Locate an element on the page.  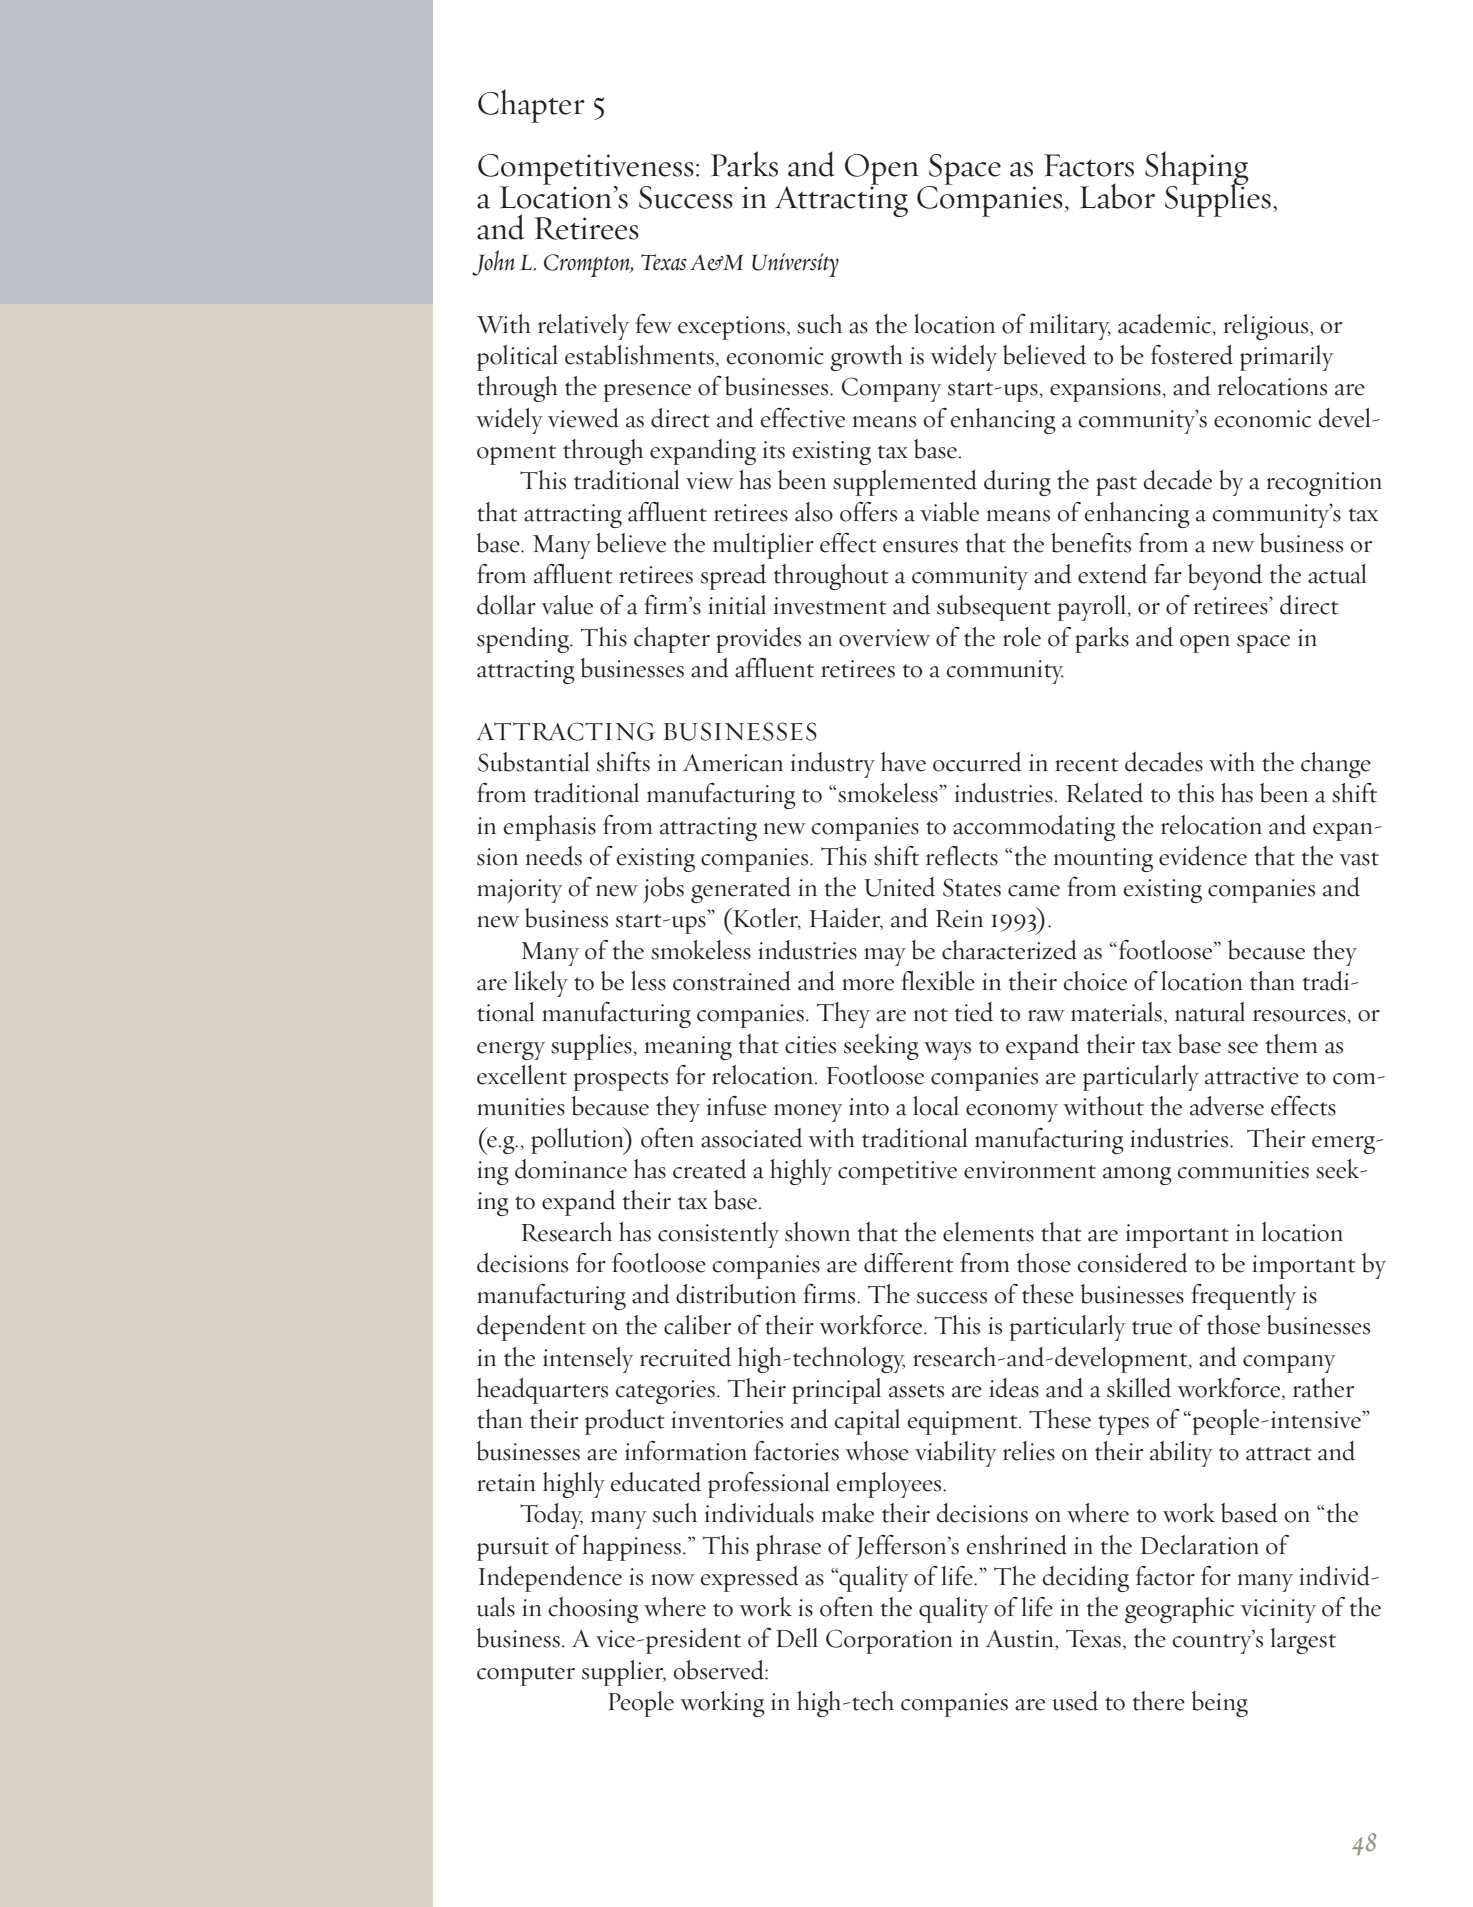
University is located at coordinates (795, 265).
